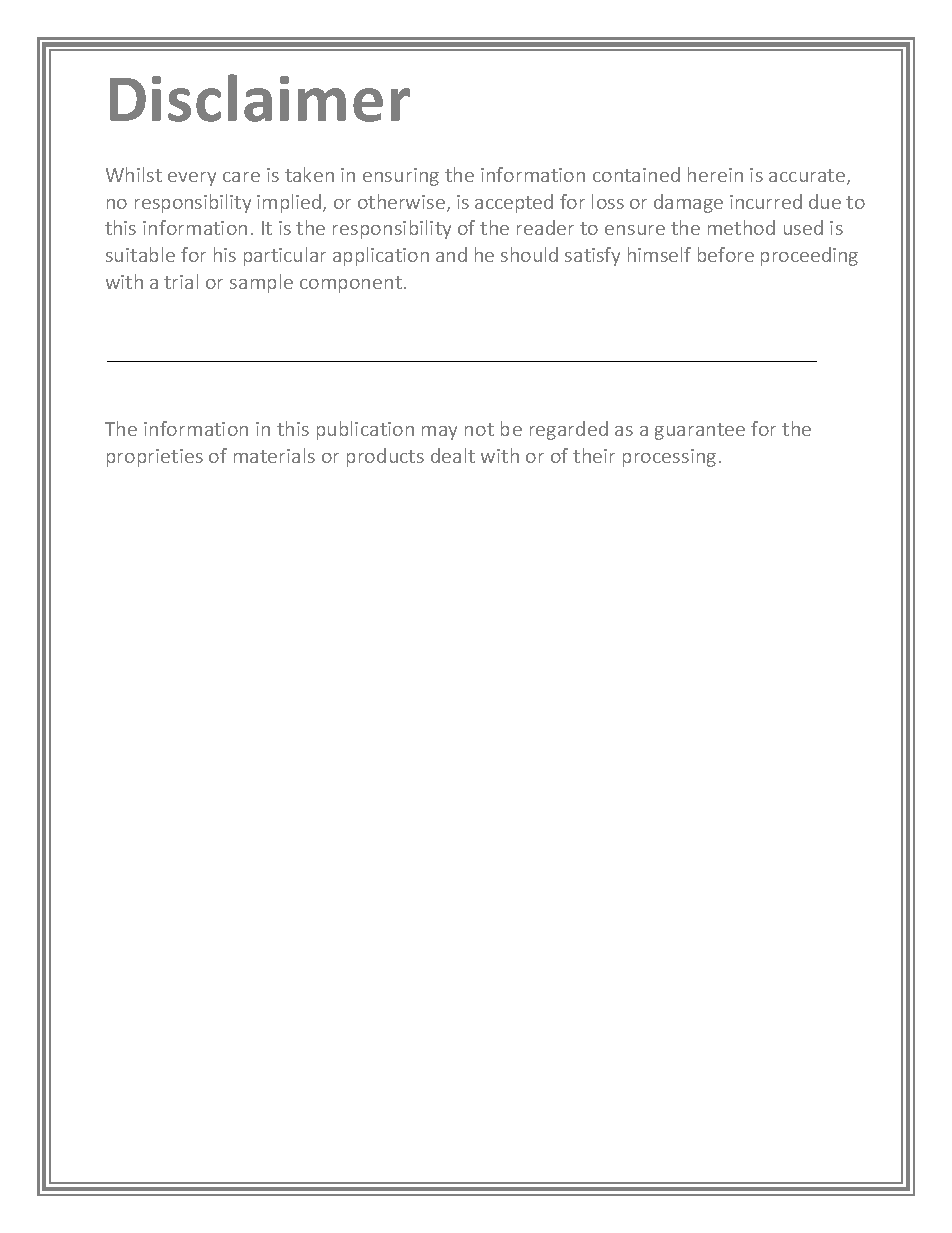 This screenshot has width=952, height=1233. I want to click on Disclaimer, so click(260, 98).
